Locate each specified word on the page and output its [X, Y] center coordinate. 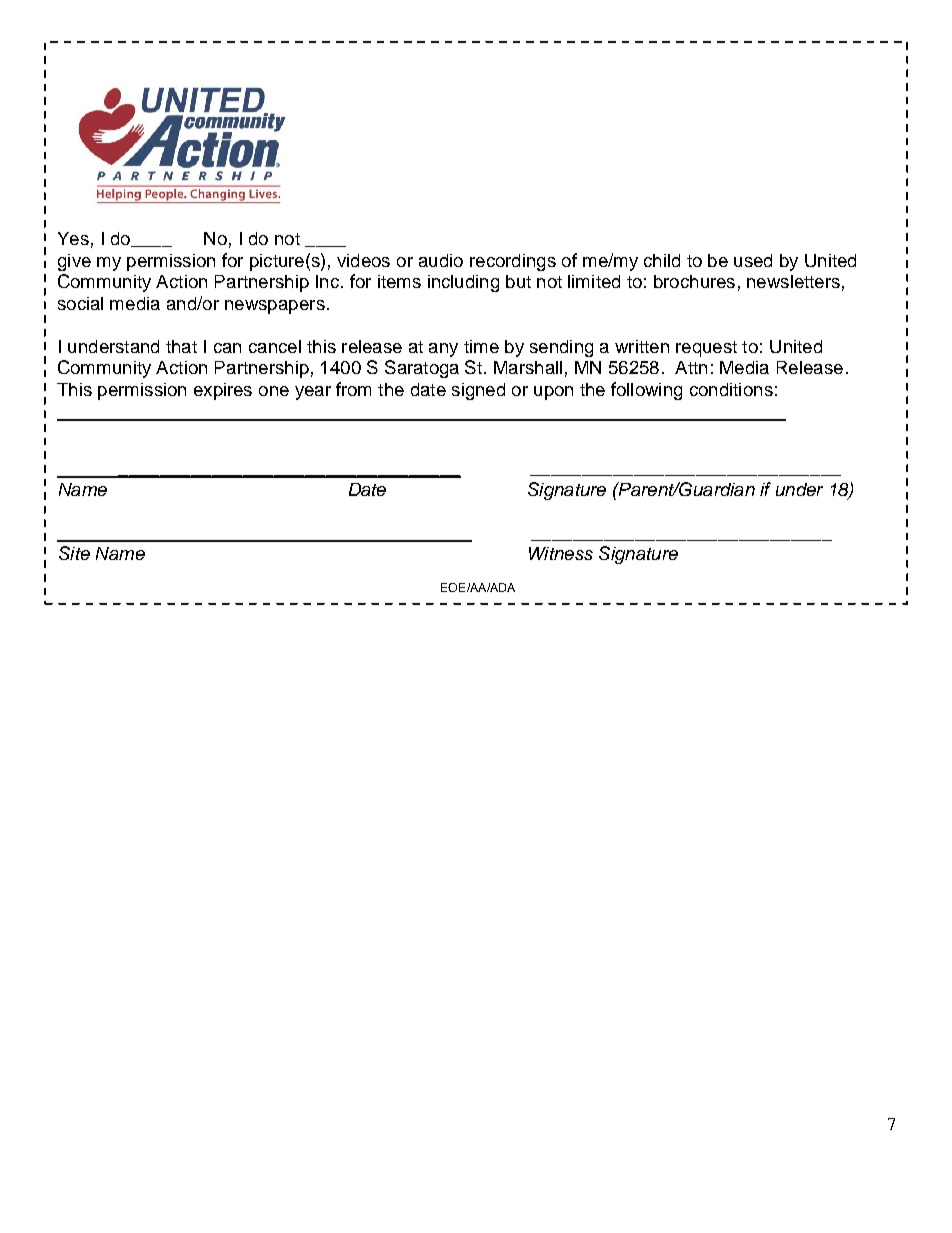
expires [223, 391]
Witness [561, 553]
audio [441, 260]
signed [478, 391]
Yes [73, 238]
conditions [731, 389]
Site [74, 553]
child [662, 260]
